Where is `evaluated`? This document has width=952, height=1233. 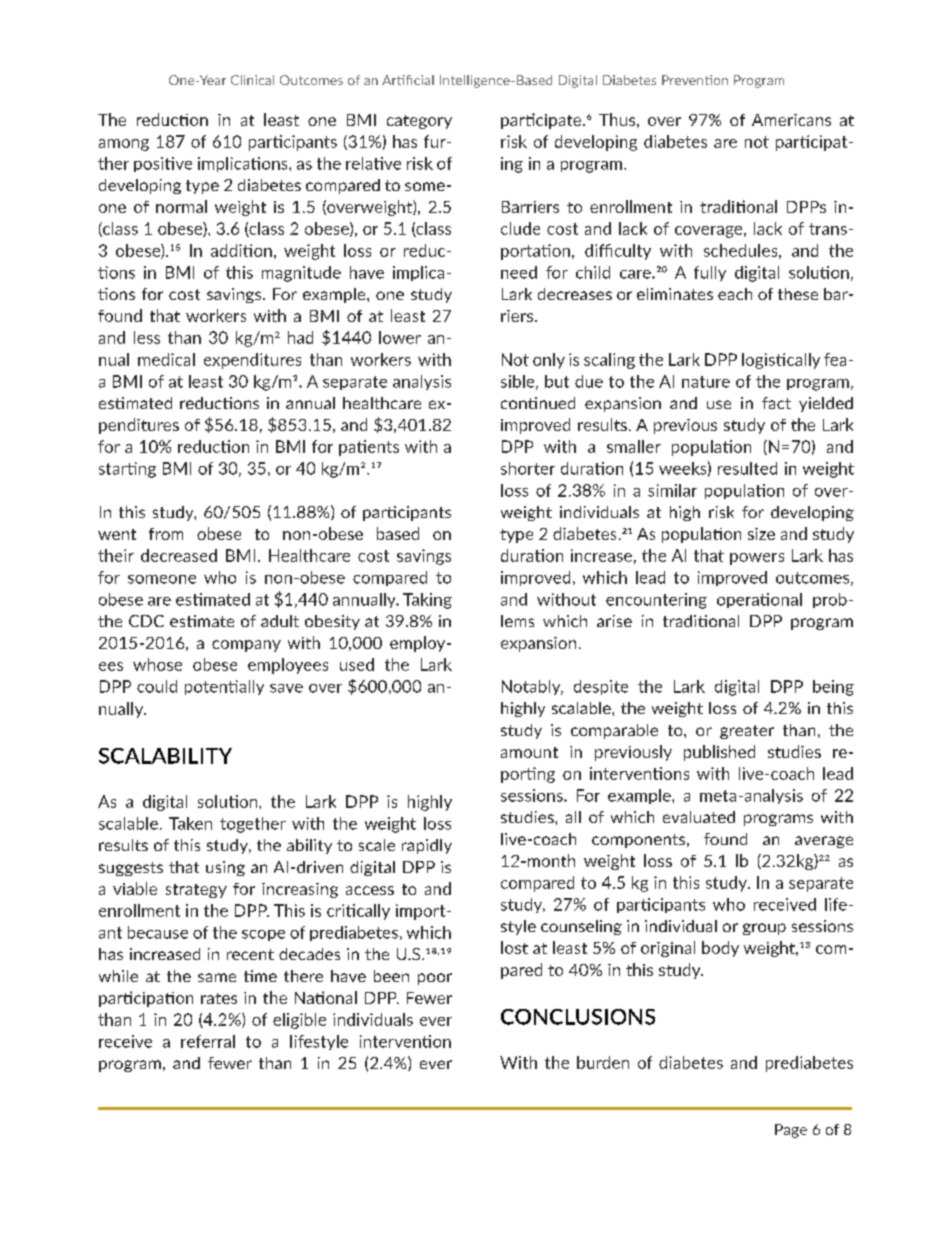
evaluated is located at coordinates (699, 817).
